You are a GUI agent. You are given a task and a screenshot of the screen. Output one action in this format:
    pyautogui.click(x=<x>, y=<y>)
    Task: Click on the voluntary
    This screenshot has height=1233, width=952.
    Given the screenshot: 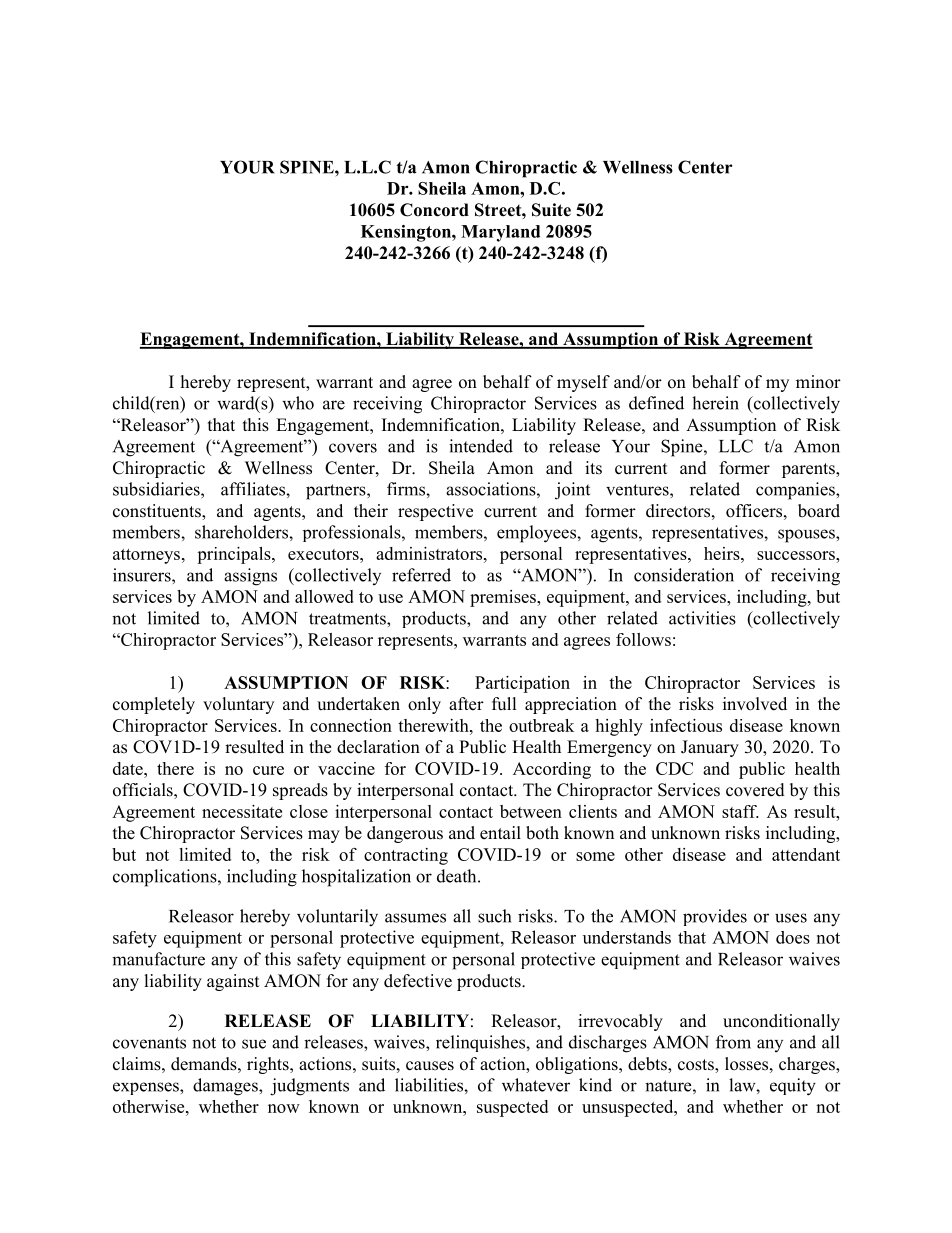 What is the action you would take?
    pyautogui.click(x=238, y=705)
